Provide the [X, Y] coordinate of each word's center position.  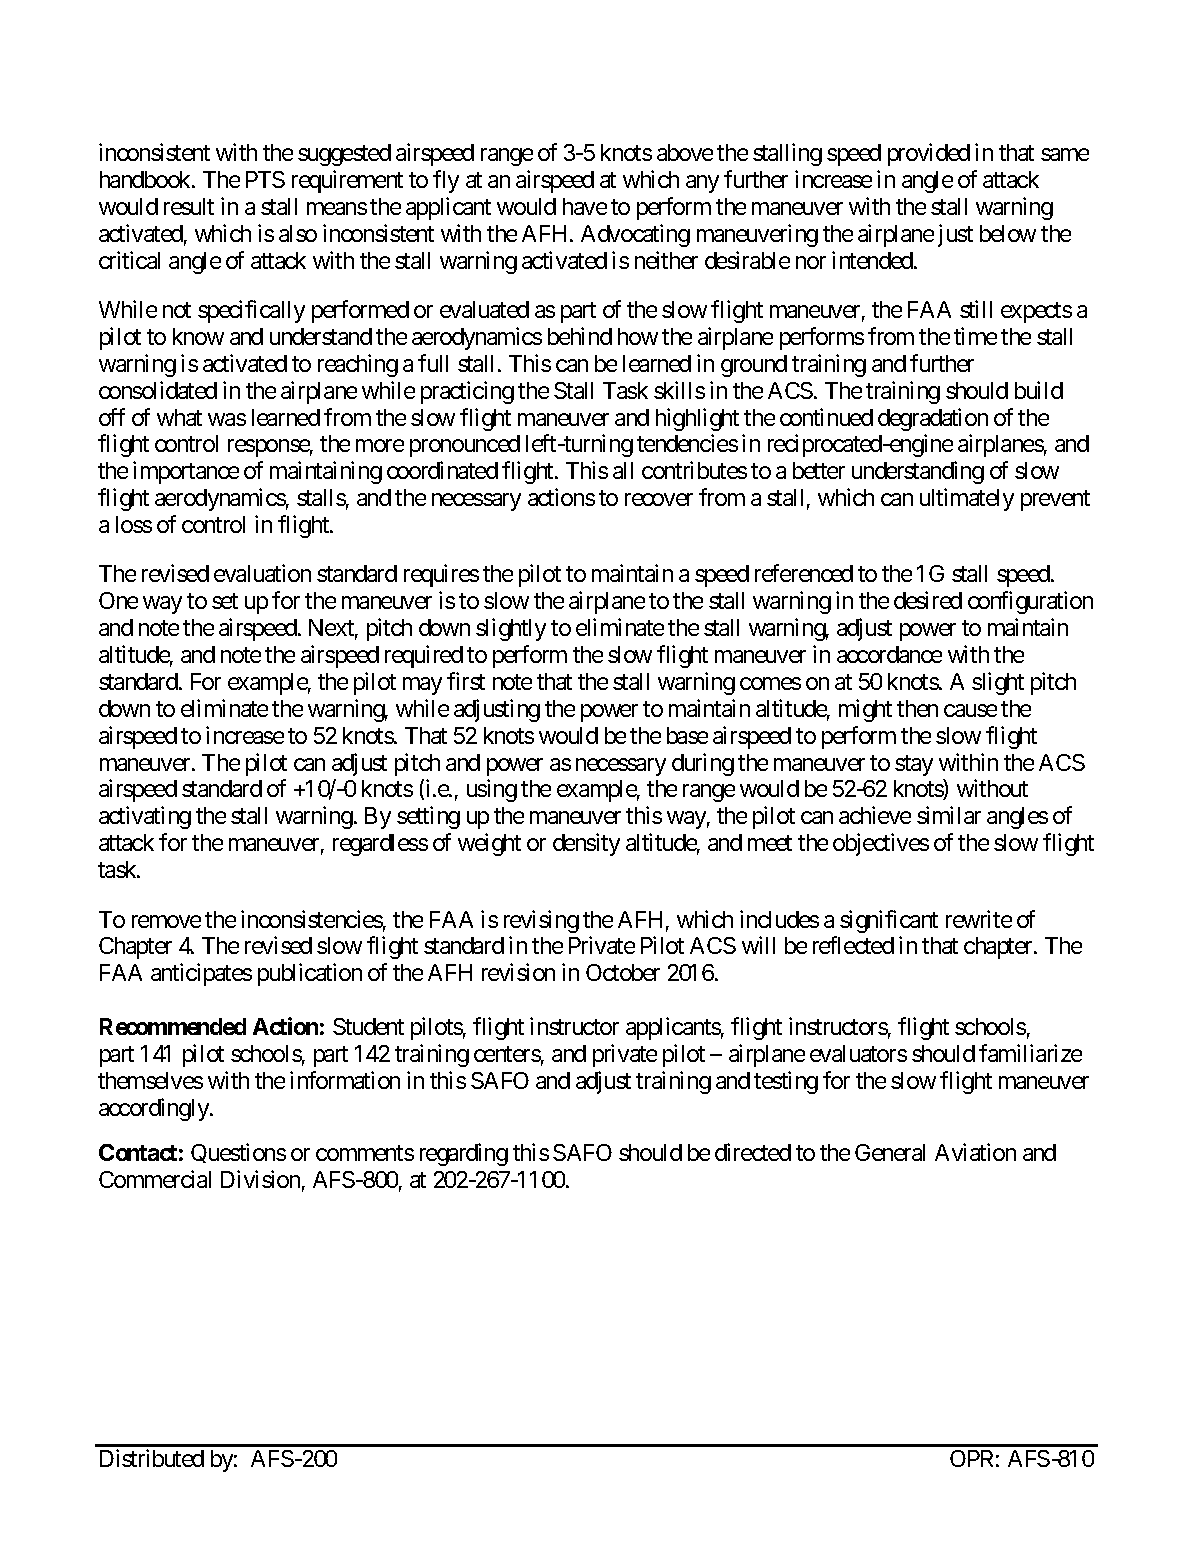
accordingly [155, 1109]
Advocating [635, 235]
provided [929, 154]
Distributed [152, 1458]
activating [145, 817]
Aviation [975, 1152]
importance [186, 472]
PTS [265, 179]
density [586, 844]
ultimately [967, 499]
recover [659, 499]
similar [949, 815]
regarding [464, 1154]
